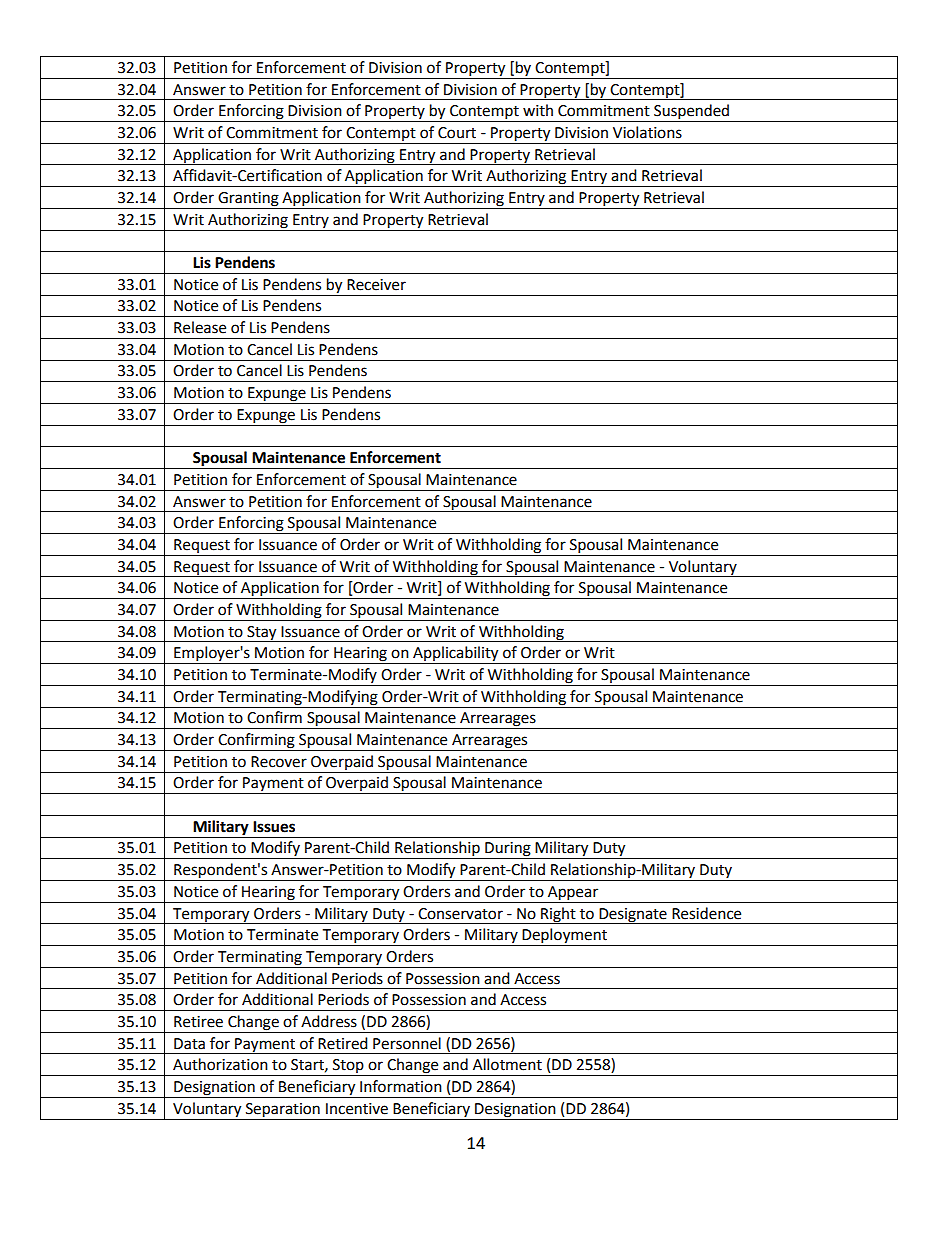 This screenshot has height=1233, width=952. Describe the element at coordinates (457, 133) in the screenshot. I see `Court` at that location.
